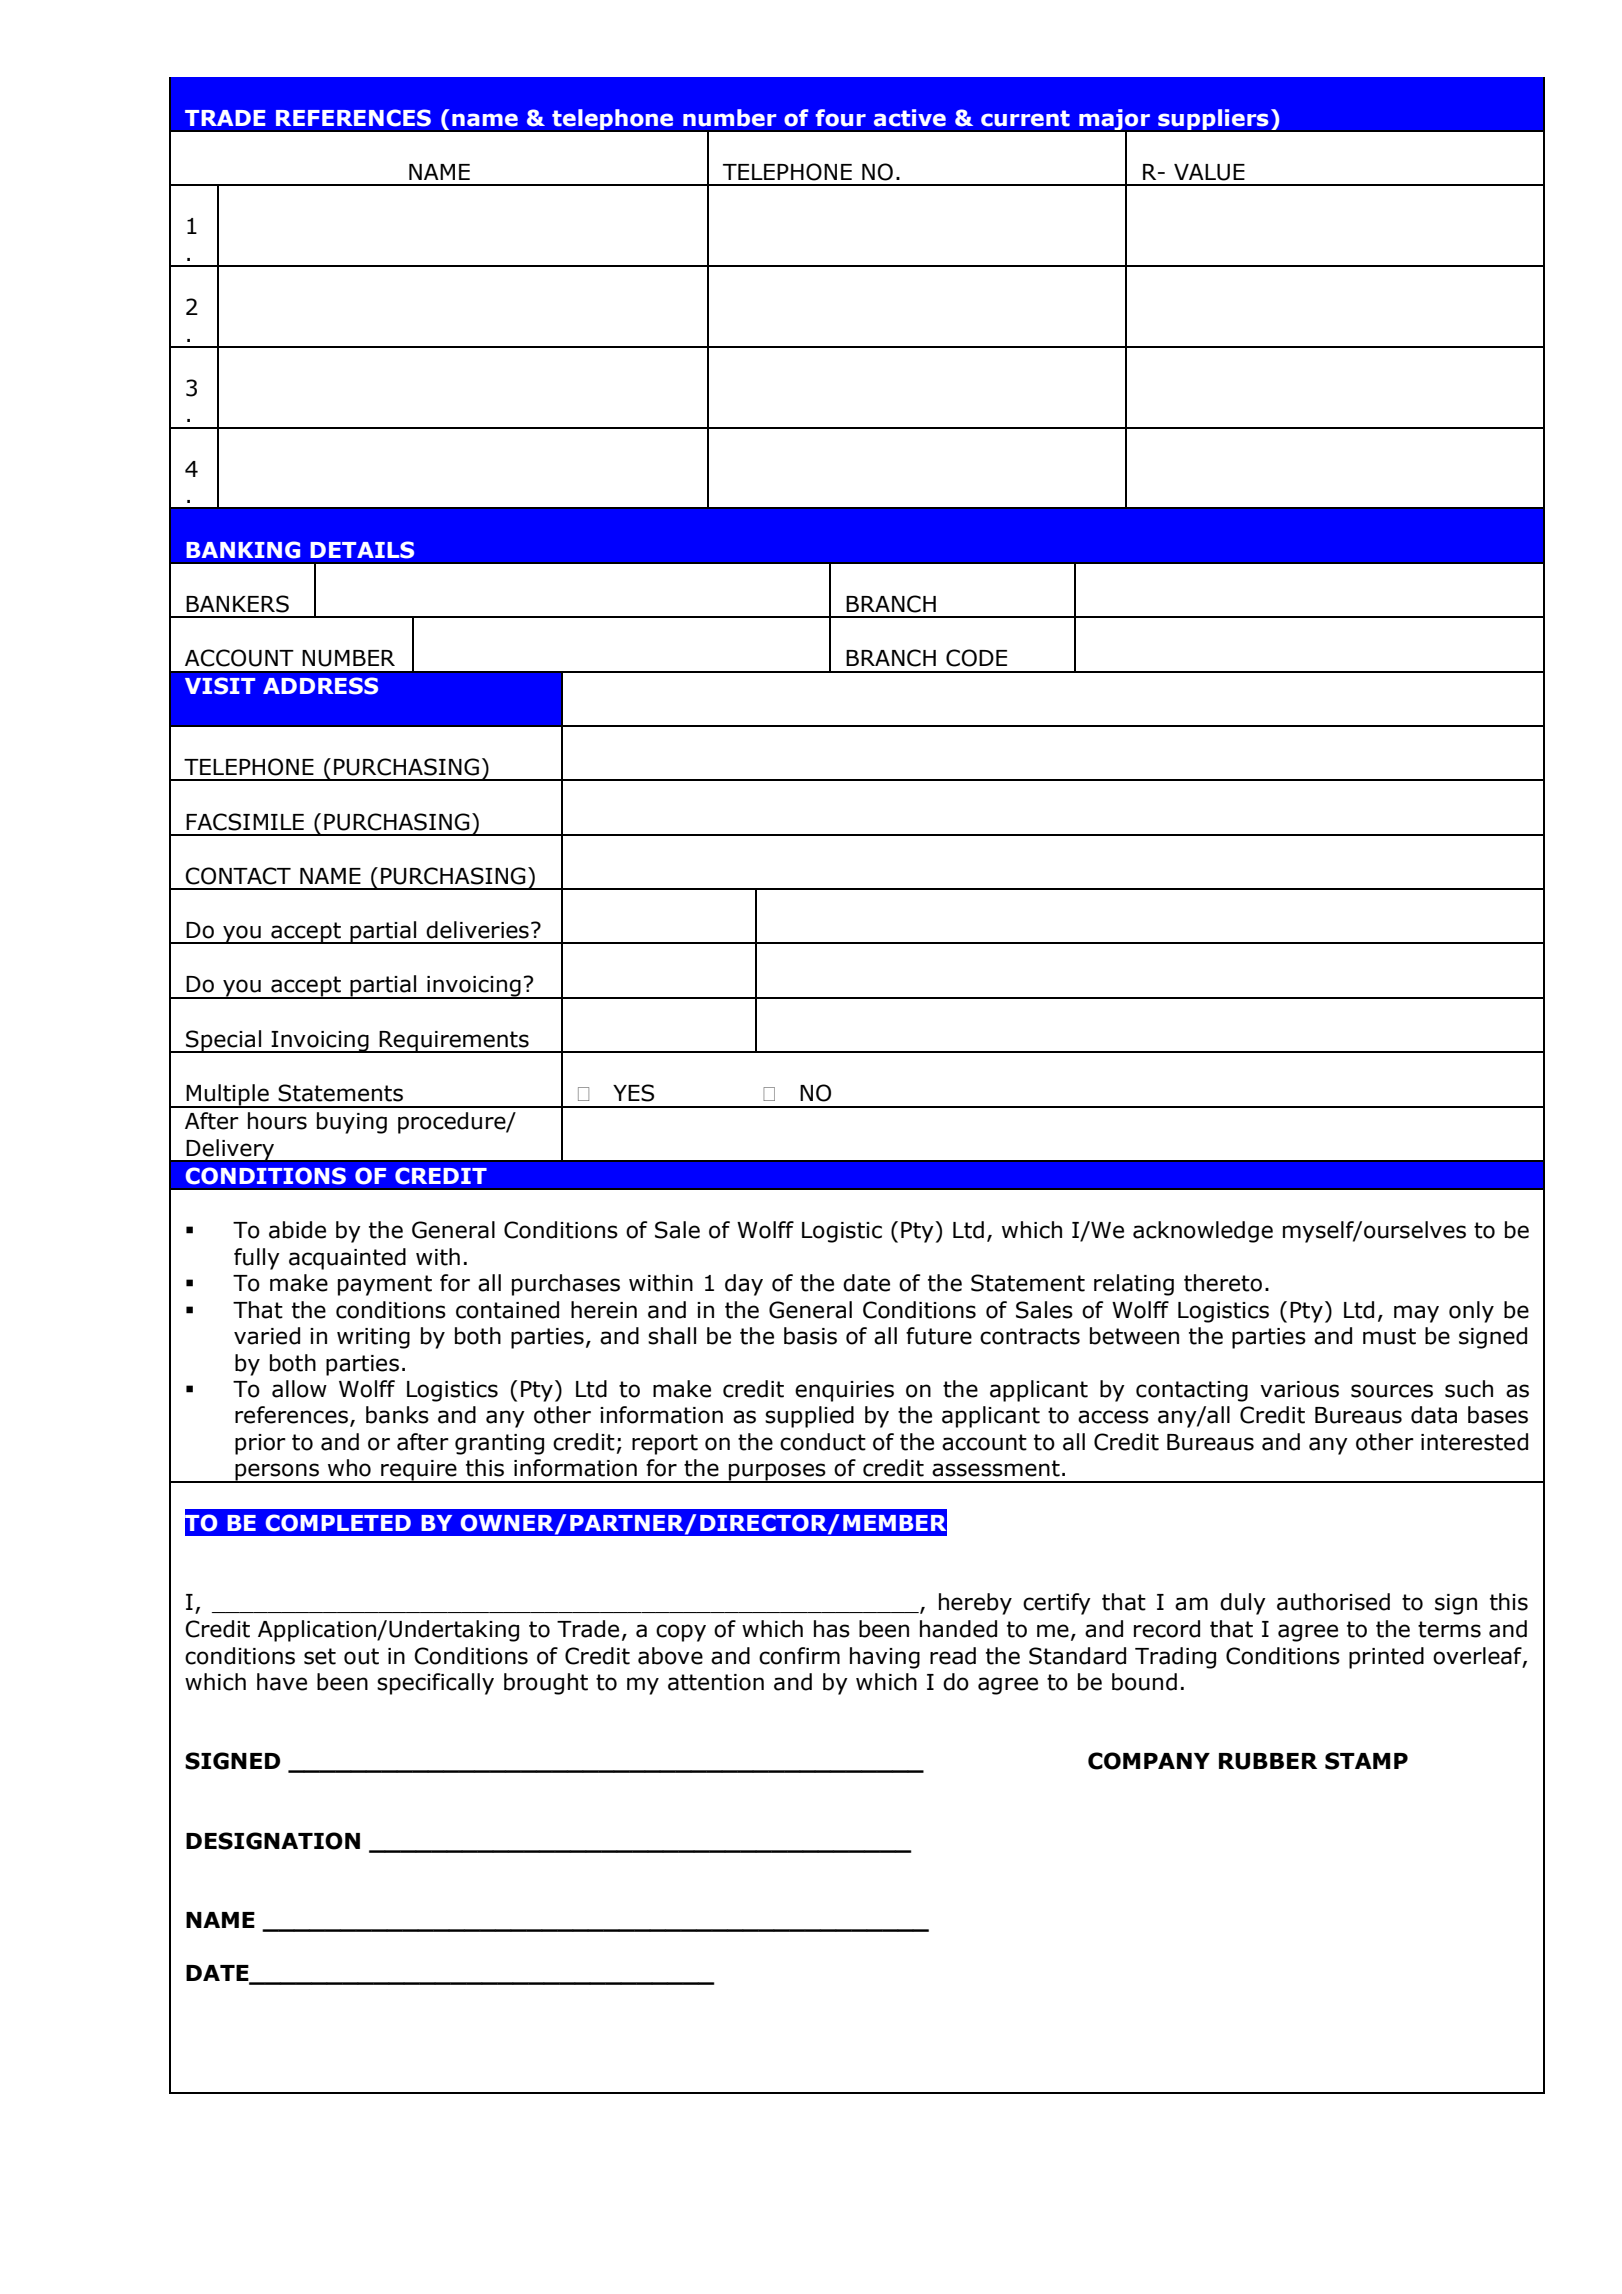 This screenshot has width=1622, height=2294. What do you see at coordinates (362, 550) in the screenshot?
I see `DETAILS` at bounding box center [362, 550].
